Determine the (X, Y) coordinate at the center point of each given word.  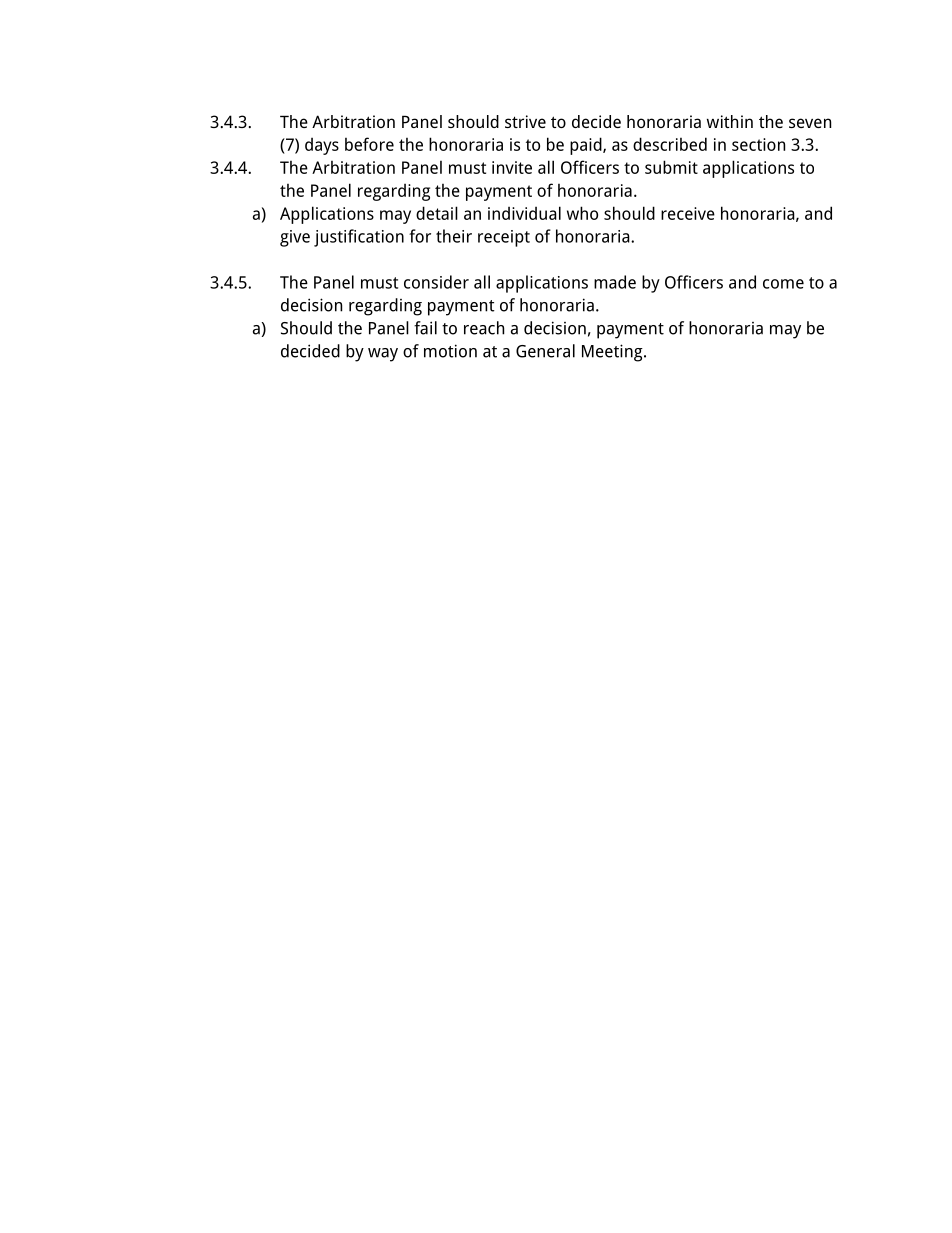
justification (359, 238)
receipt (504, 238)
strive (525, 121)
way (383, 355)
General (545, 351)
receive (688, 213)
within (730, 121)
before (369, 144)
